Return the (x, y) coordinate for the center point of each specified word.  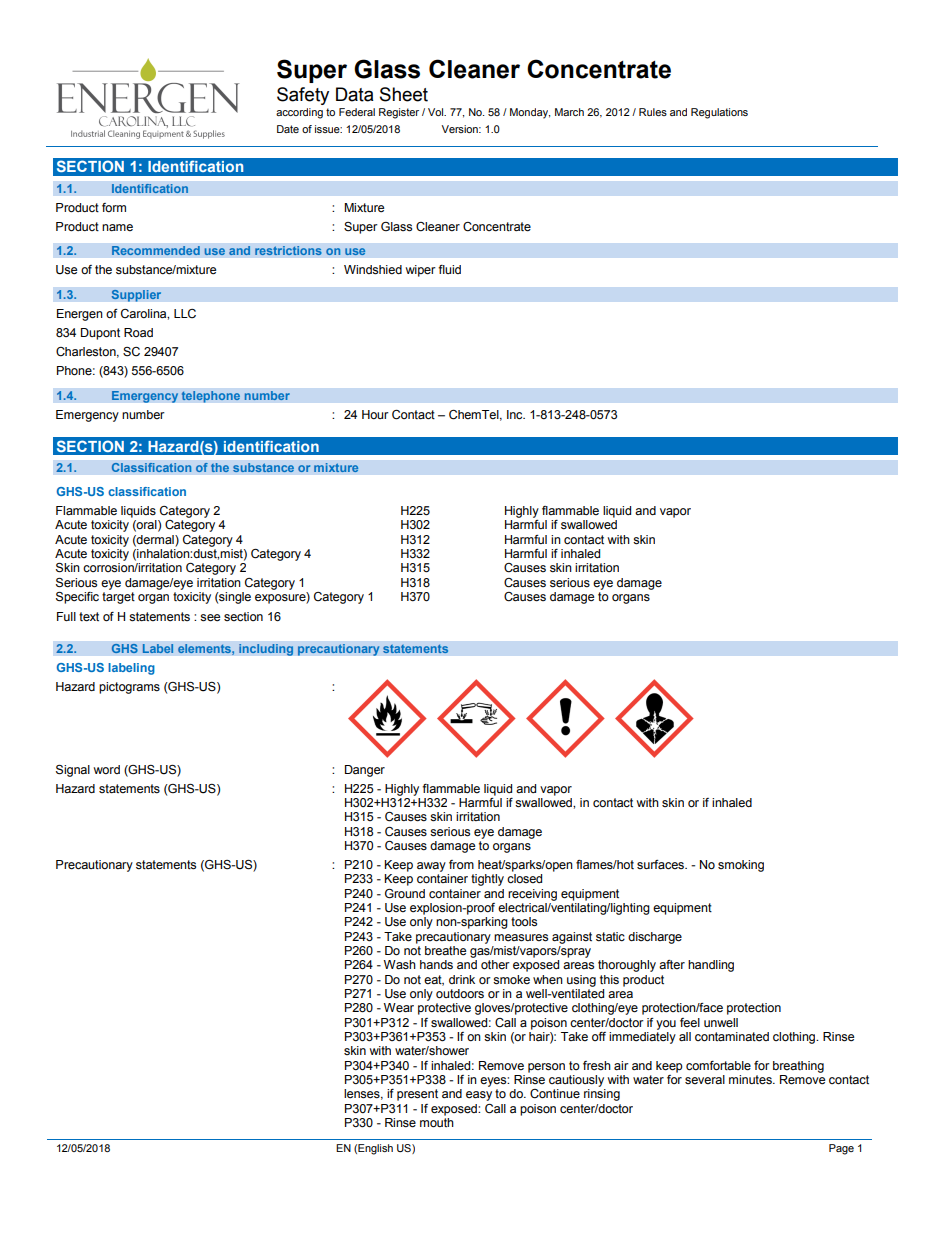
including (266, 650)
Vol (437, 112)
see (210, 618)
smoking (741, 866)
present (417, 1095)
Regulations (719, 113)
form (114, 207)
